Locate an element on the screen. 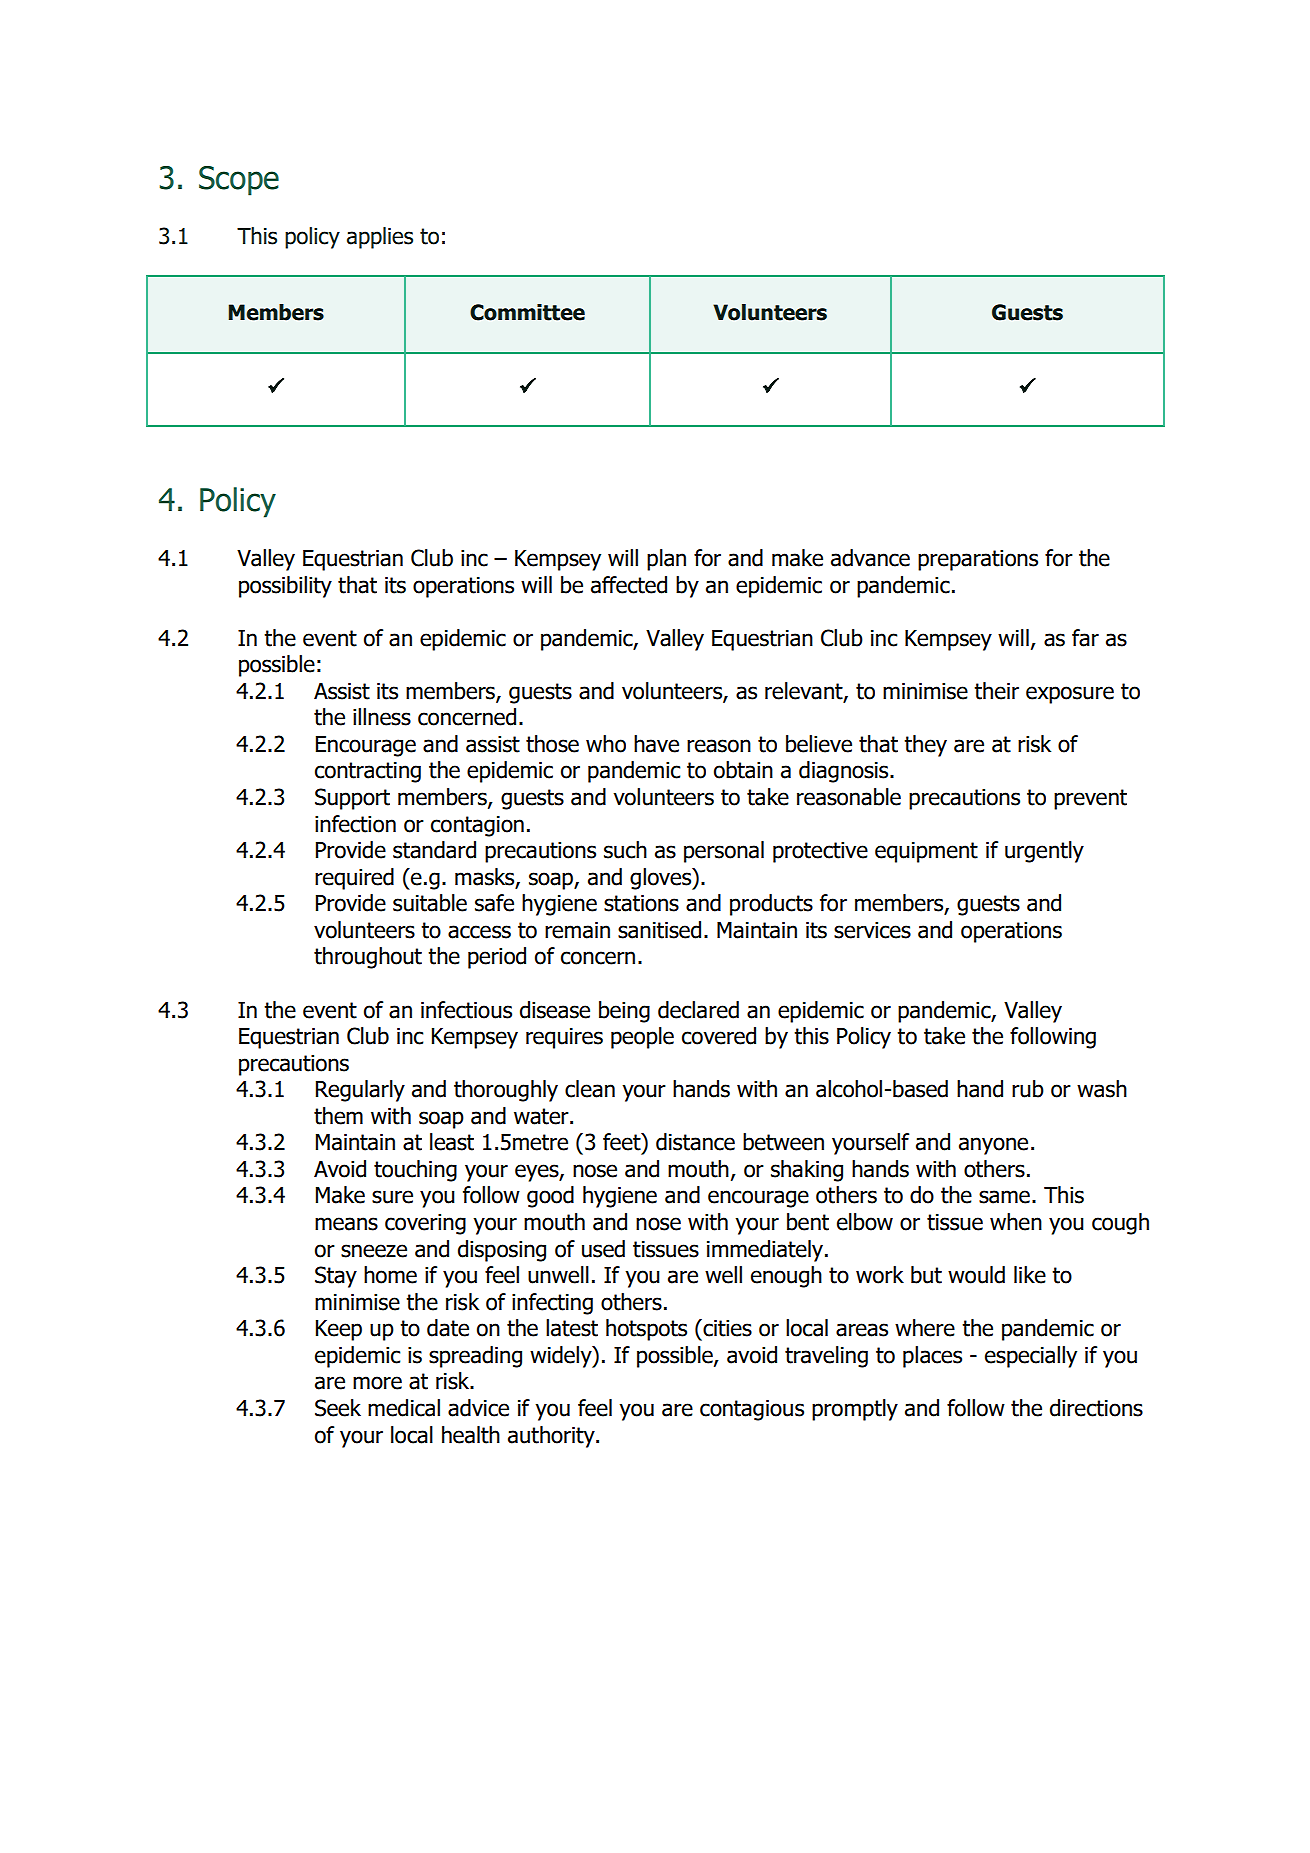  applies is located at coordinates (380, 238).
